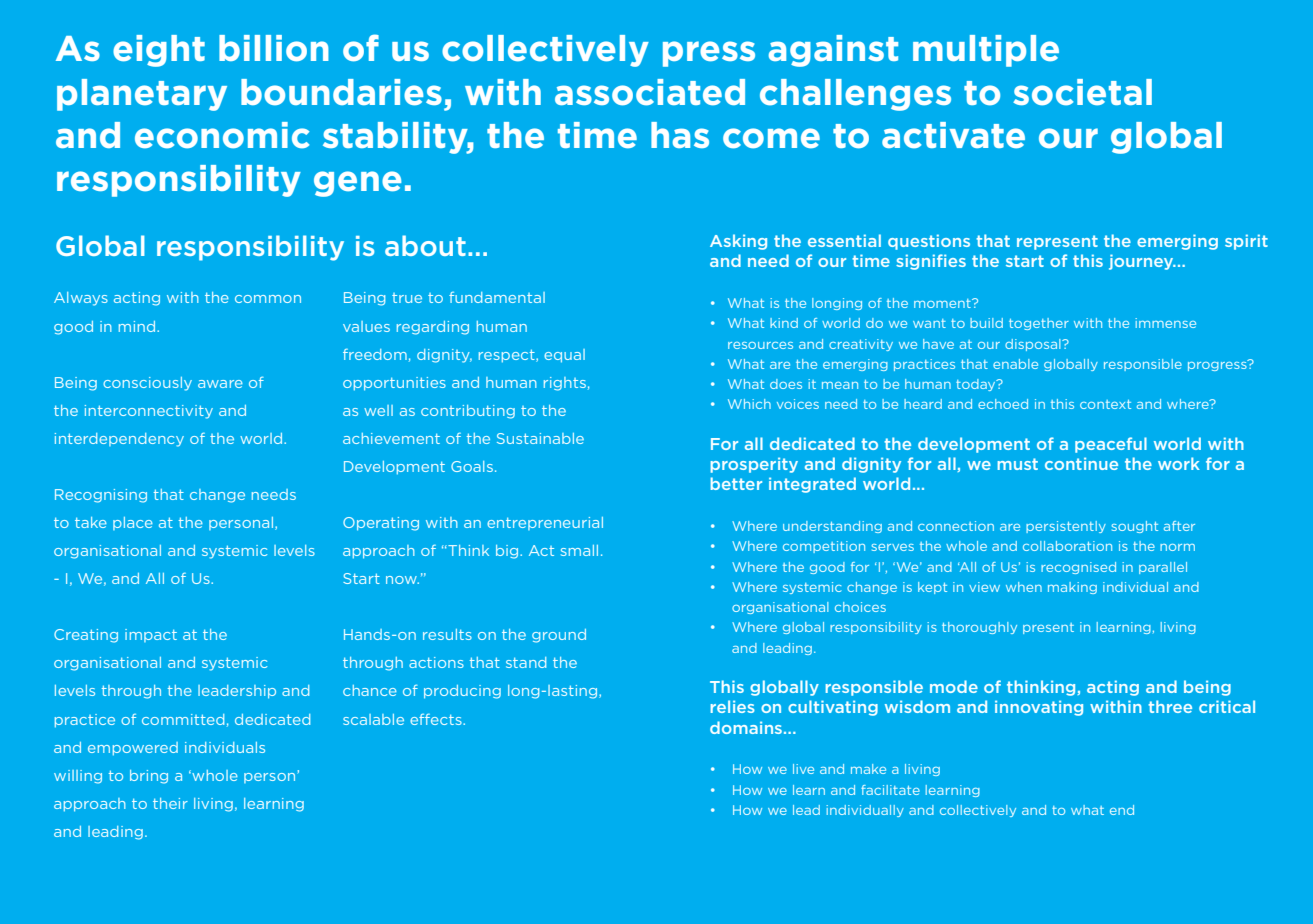  What do you see at coordinates (149, 777) in the page?
I see `bring` at bounding box center [149, 777].
